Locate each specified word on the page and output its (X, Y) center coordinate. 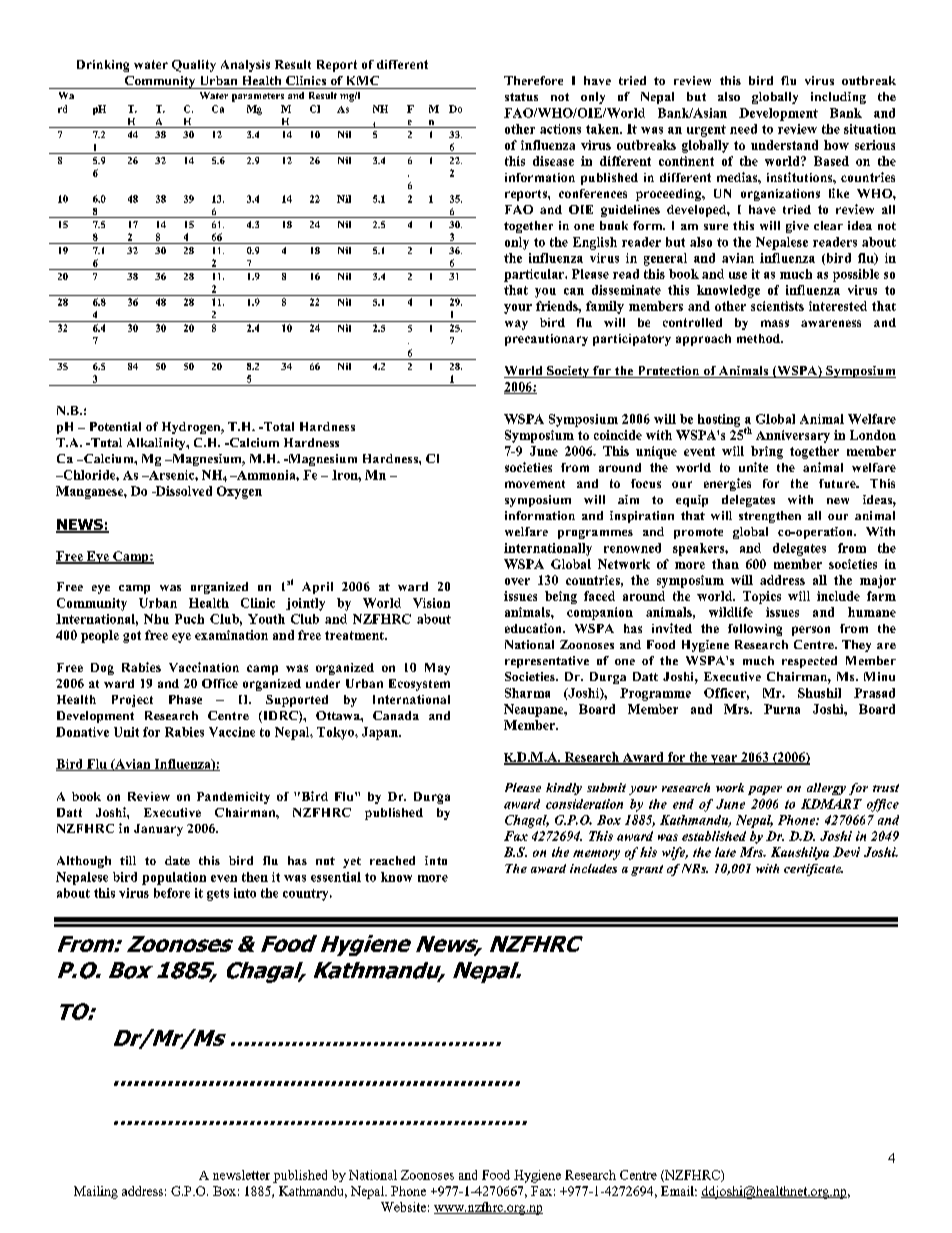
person (811, 631)
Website (403, 1207)
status (521, 97)
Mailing (96, 1192)
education (534, 628)
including (838, 98)
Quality (194, 66)
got (132, 637)
